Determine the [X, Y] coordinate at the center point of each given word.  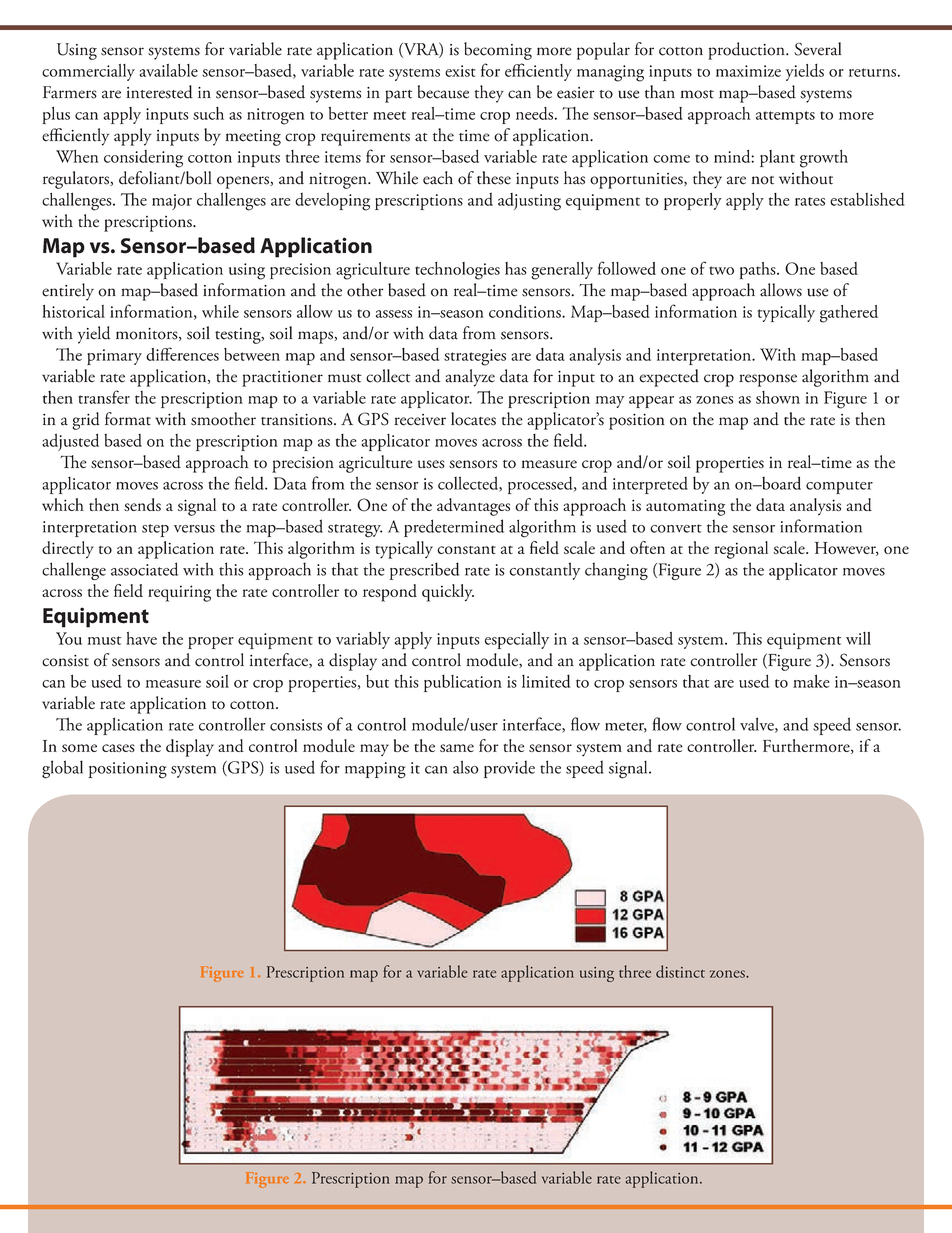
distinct [680, 971]
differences [182, 354]
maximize [748, 71]
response [768, 380]
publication [463, 683]
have [141, 638]
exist [460, 71]
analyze [470, 378]
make [811, 681]
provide [509, 769]
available [168, 70]
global [62, 769]
